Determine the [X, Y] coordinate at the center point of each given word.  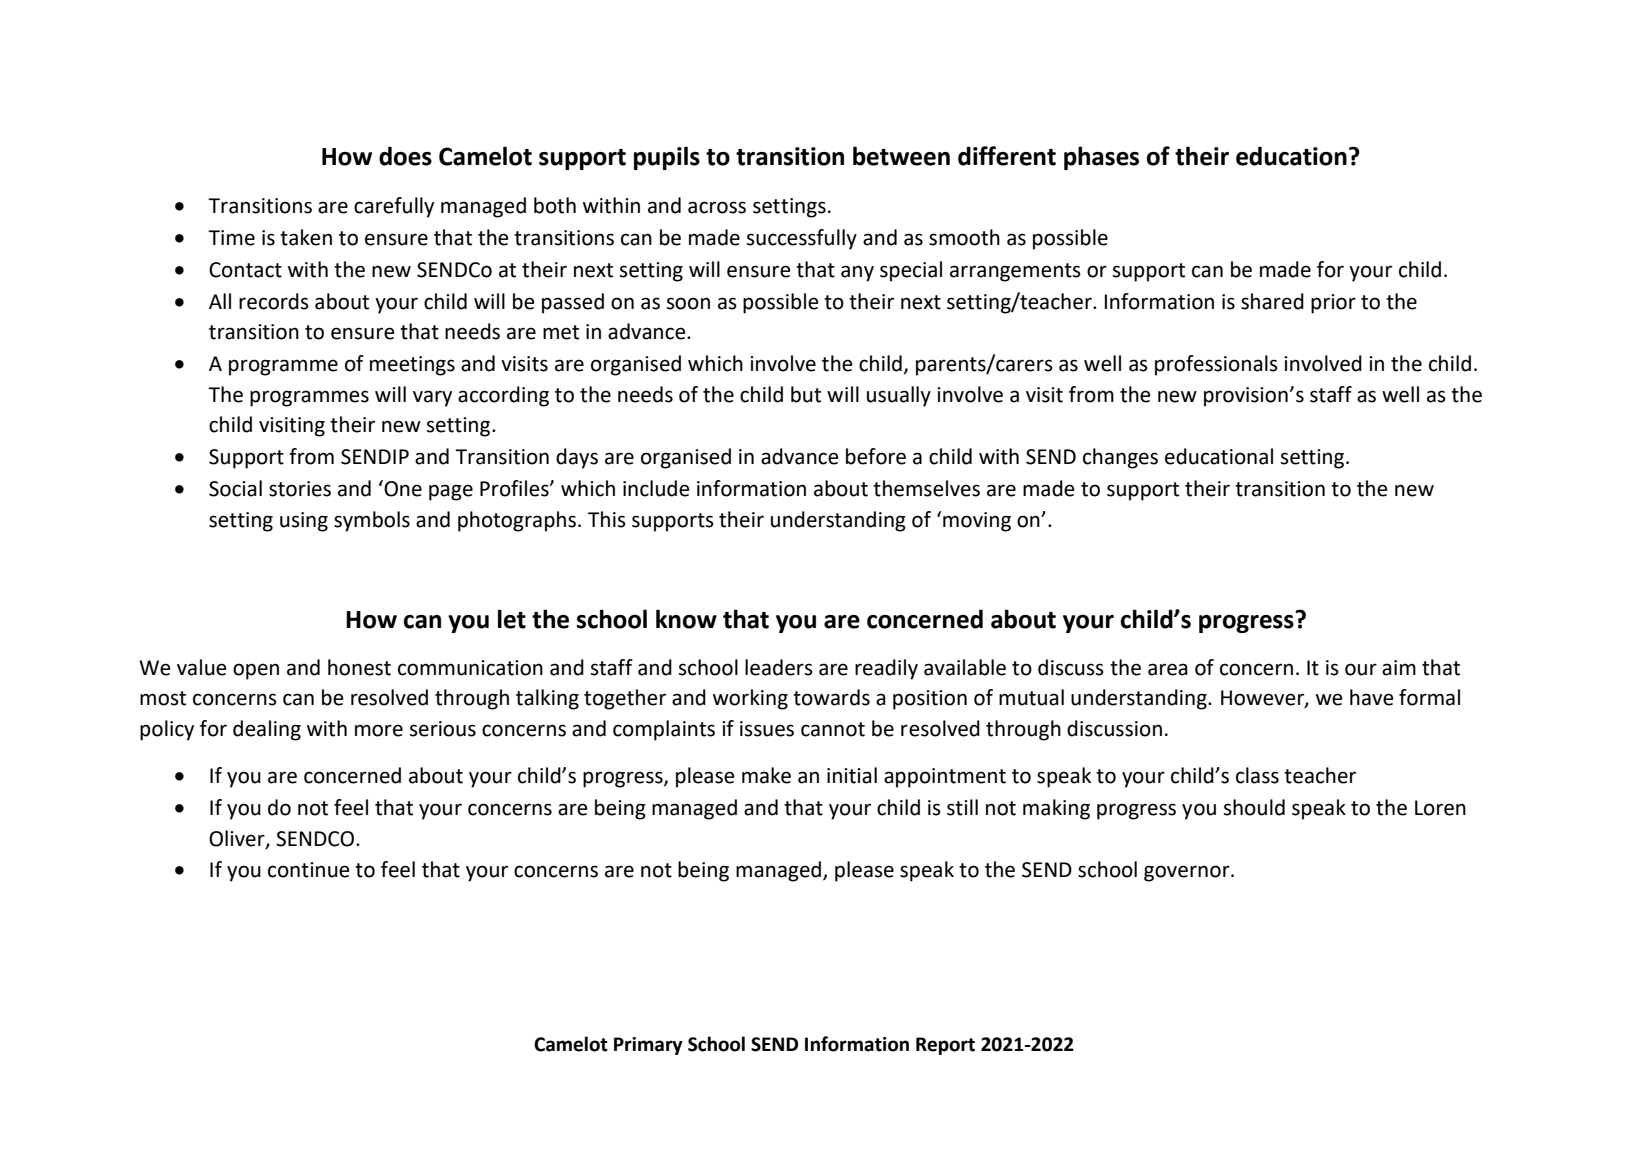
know [686, 619]
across [717, 207]
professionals [1216, 365]
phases [1101, 158]
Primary [648, 1046]
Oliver [238, 839]
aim [1399, 668]
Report [945, 1046]
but [806, 394]
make [766, 775]
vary [432, 398]
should [1254, 807]
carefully [394, 207]
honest [359, 667]
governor [1188, 873]
